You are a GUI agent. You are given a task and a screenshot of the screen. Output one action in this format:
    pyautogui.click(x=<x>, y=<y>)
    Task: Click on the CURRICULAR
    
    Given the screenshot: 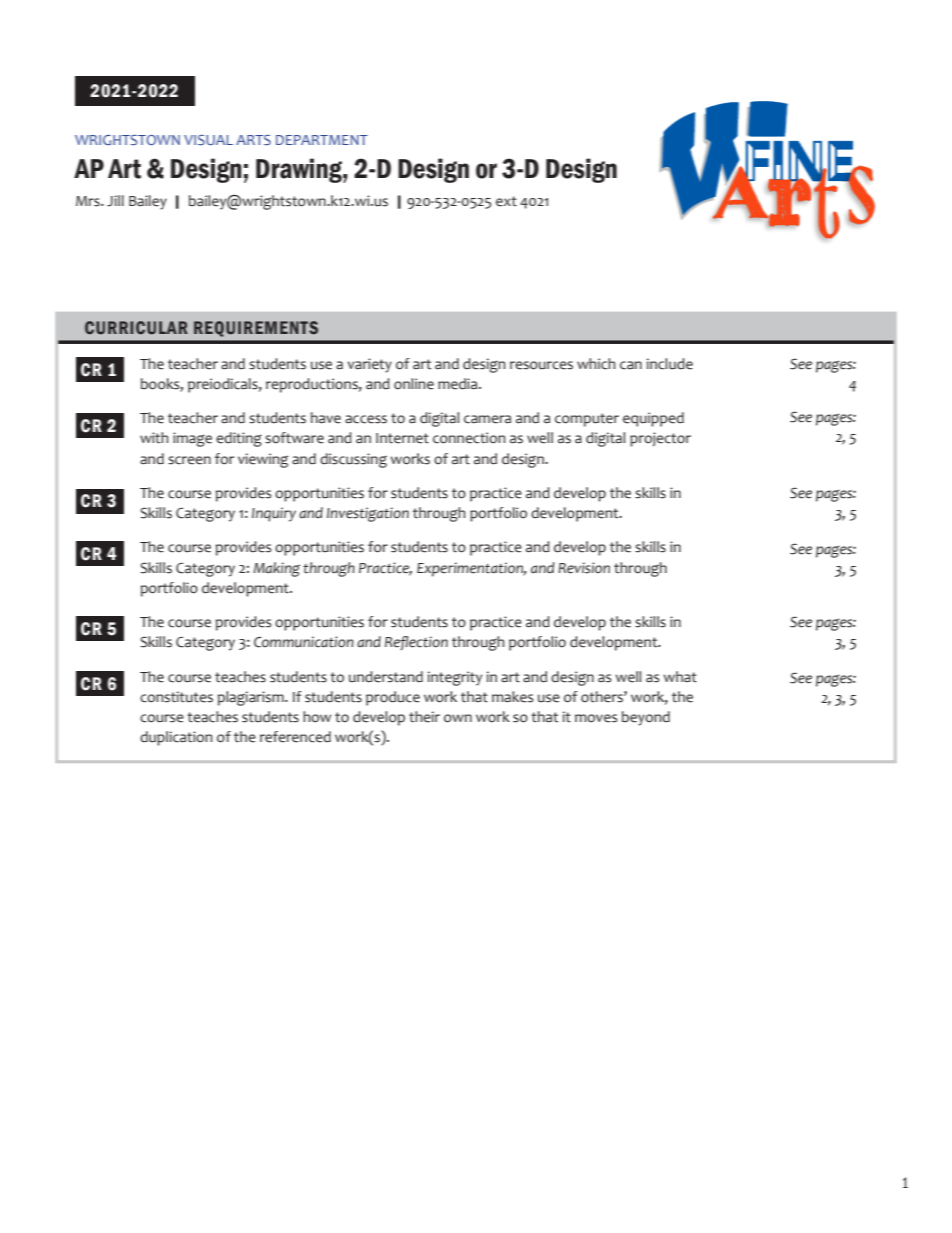 What is the action you would take?
    pyautogui.click(x=136, y=328)
